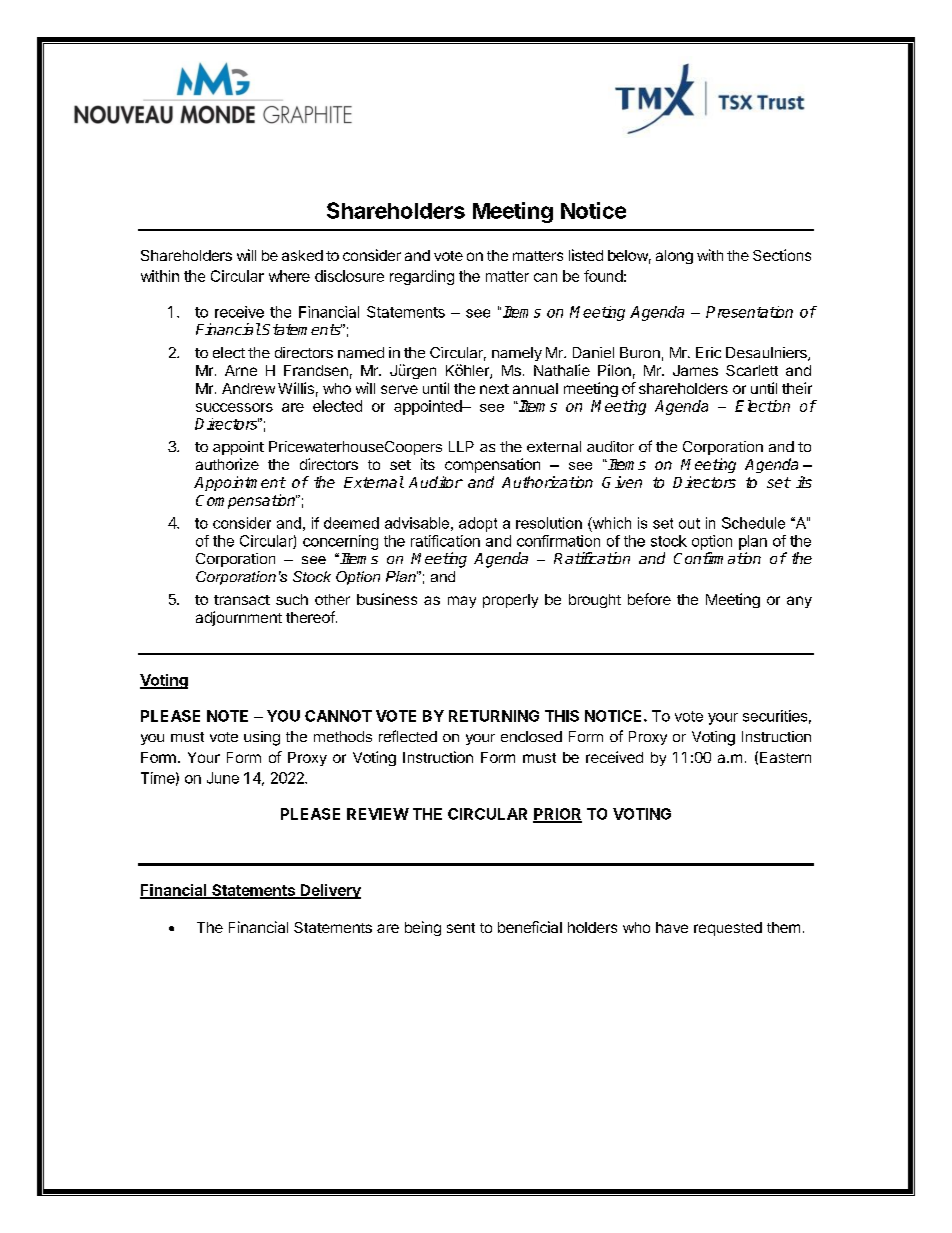 This image has width=952, height=1233. I want to click on where, so click(289, 276).
